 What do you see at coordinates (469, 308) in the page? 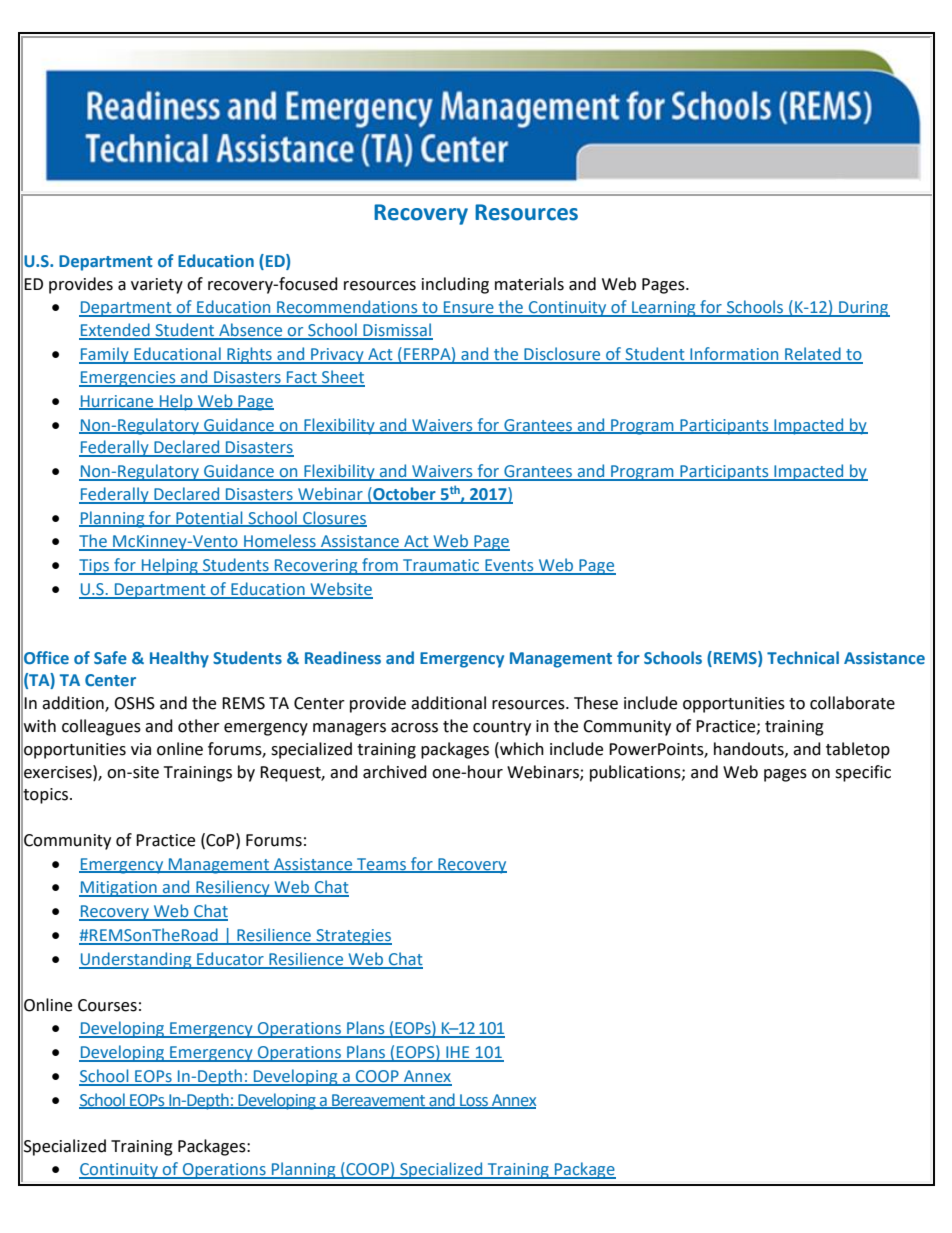
I see `Ensure` at bounding box center [469, 308].
